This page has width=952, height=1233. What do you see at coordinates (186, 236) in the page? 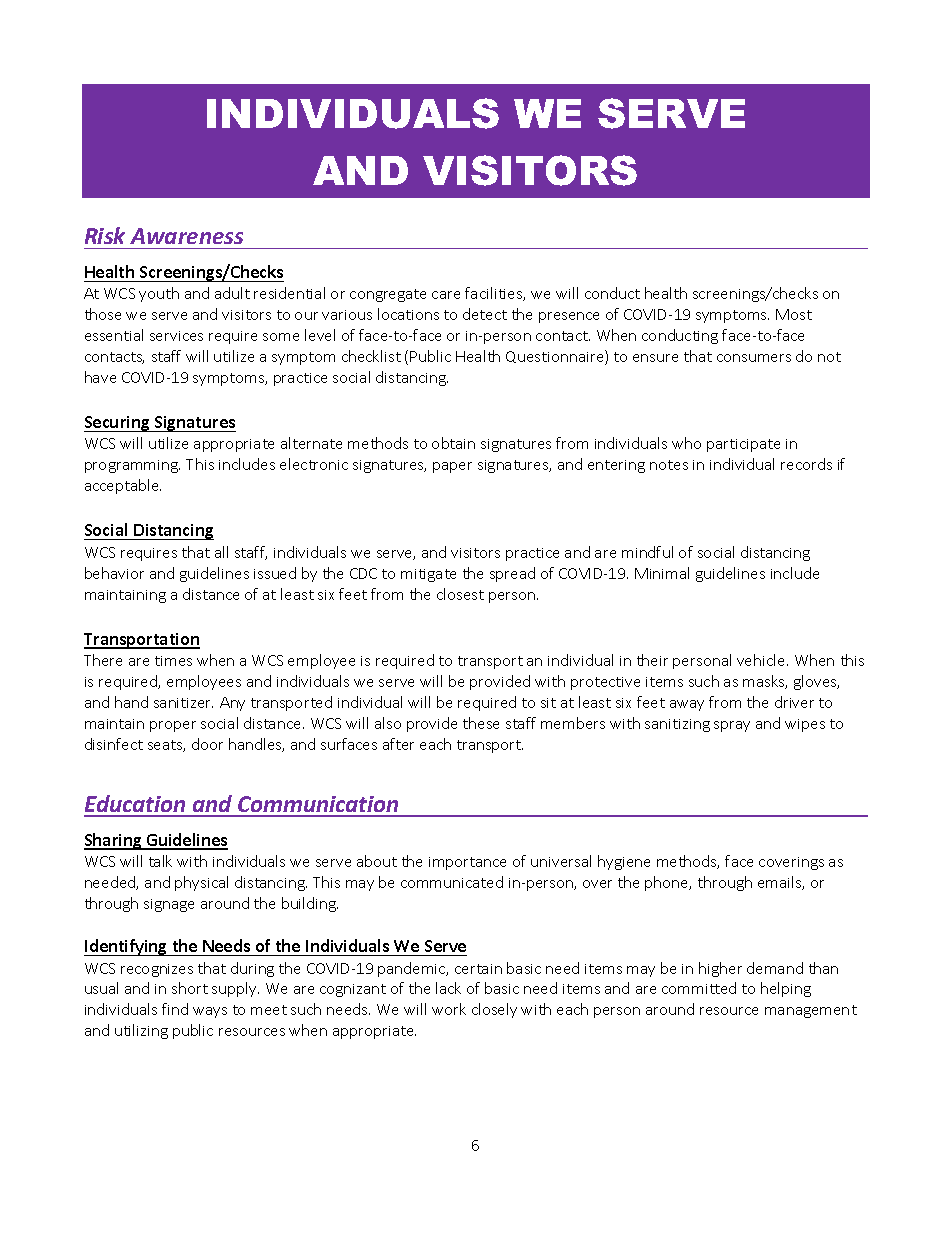
I see `Awareness` at bounding box center [186, 236].
